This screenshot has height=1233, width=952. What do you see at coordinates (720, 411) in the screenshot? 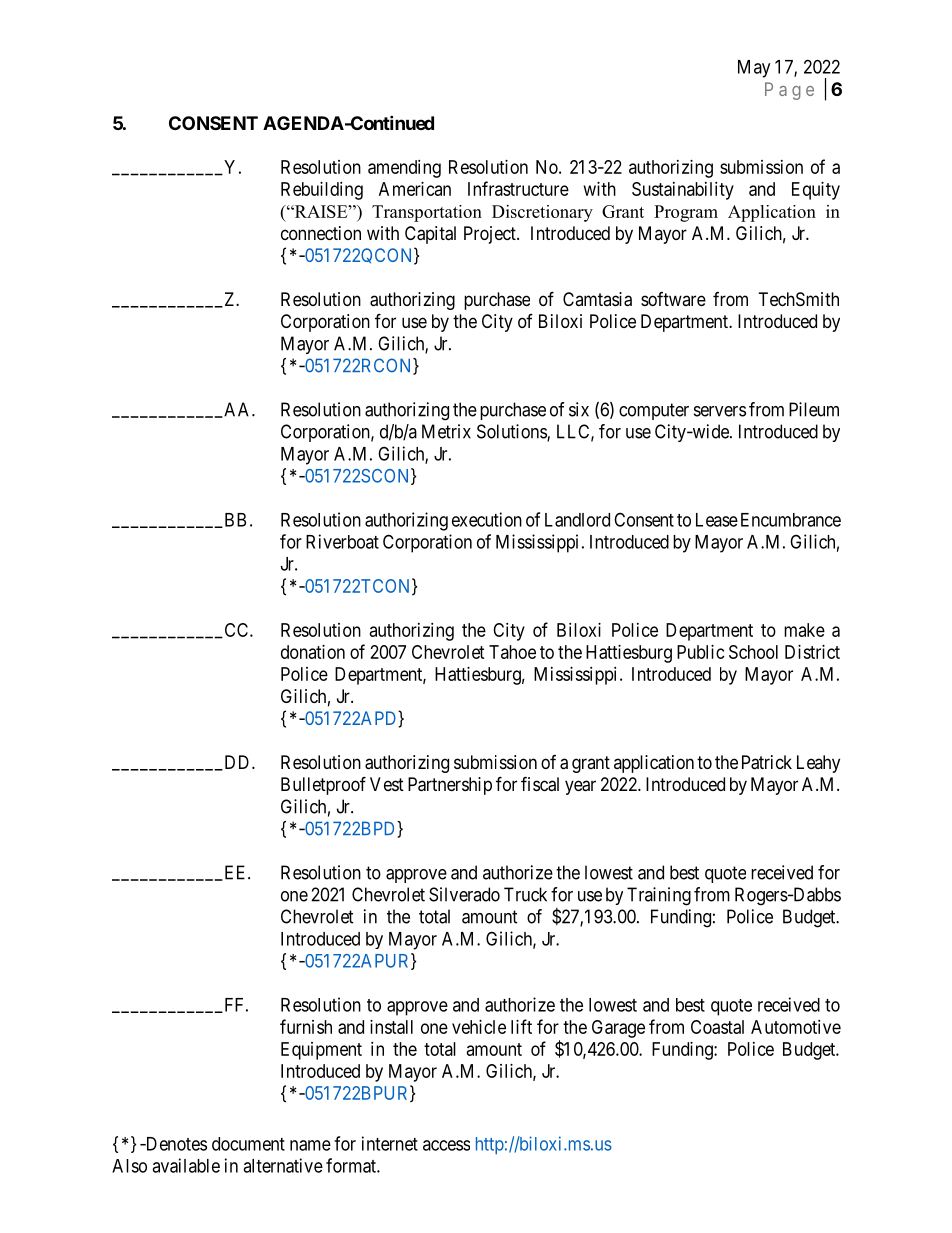
I see `servers` at bounding box center [720, 411].
